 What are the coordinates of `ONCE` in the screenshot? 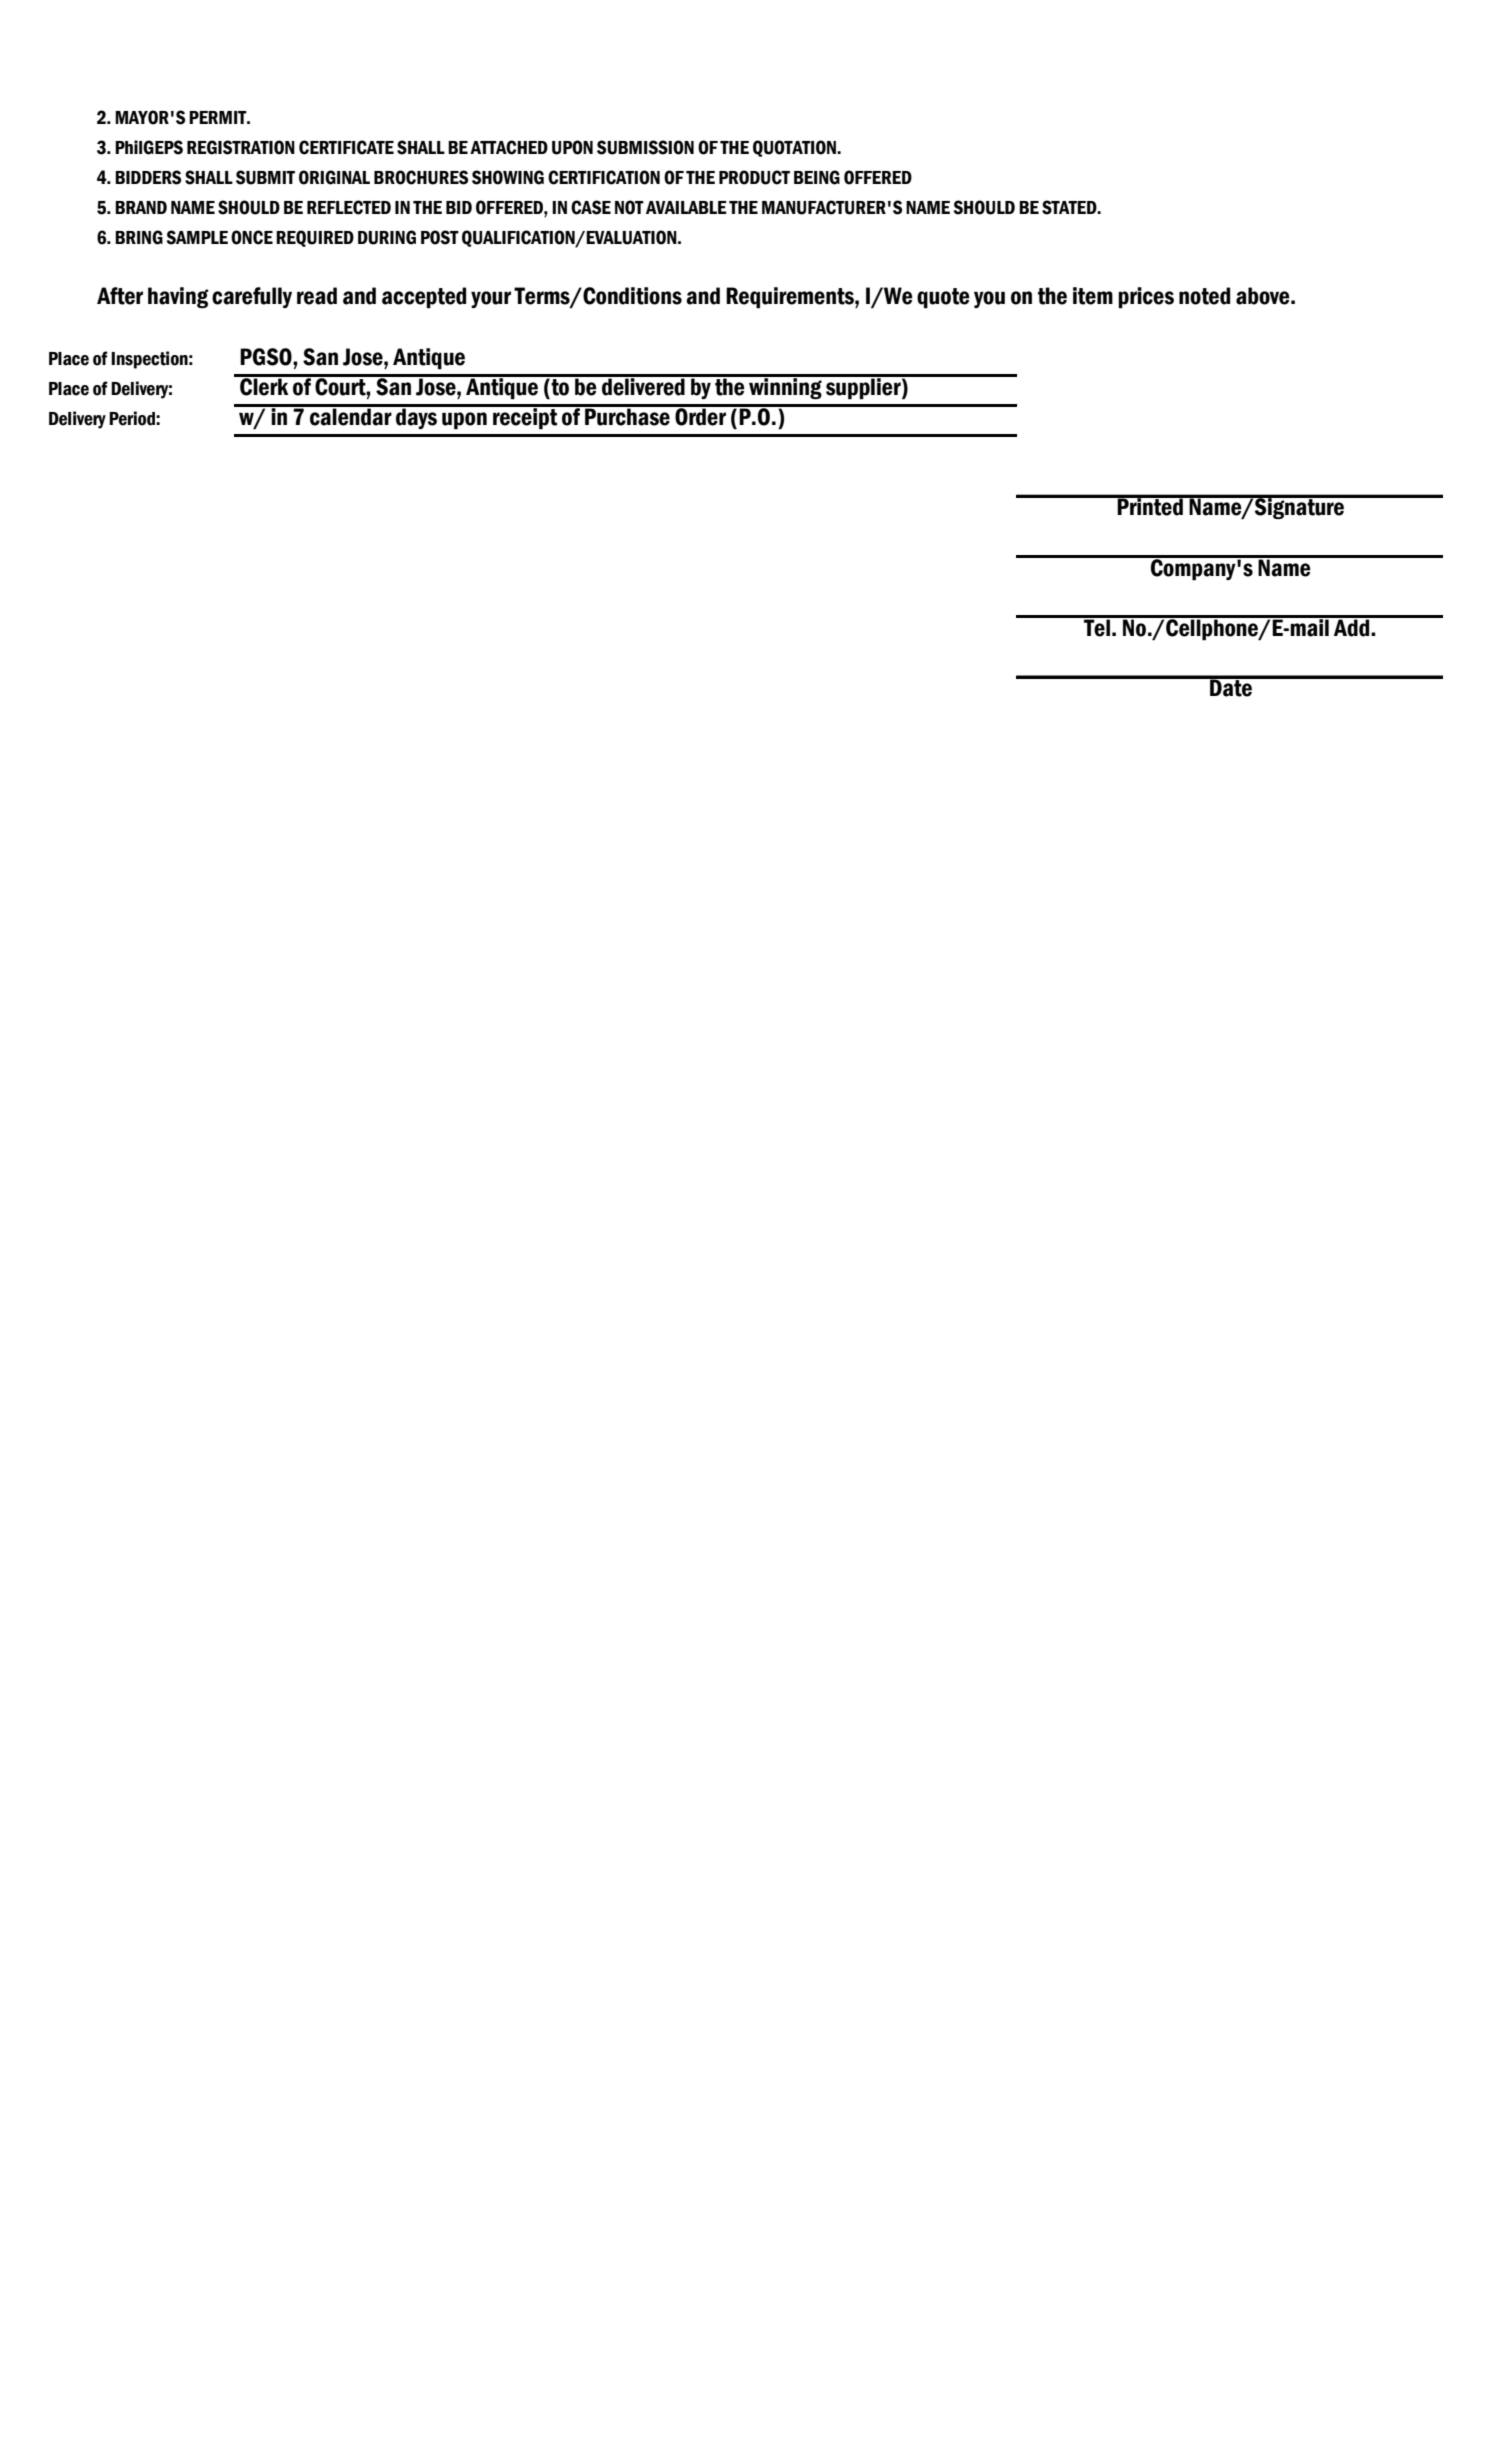 It's located at (252, 237).
